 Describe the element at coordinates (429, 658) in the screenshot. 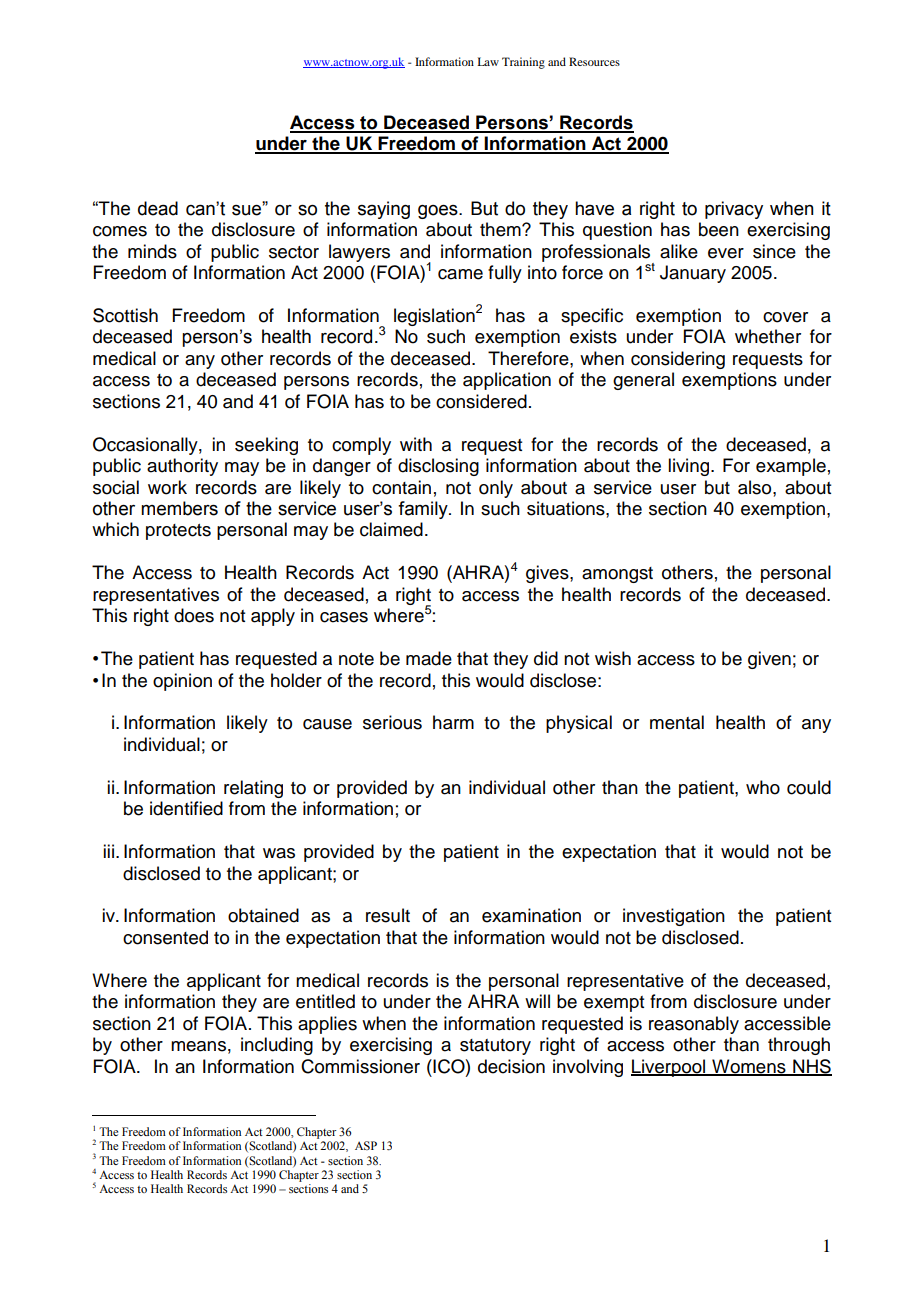

I see `made` at that location.
